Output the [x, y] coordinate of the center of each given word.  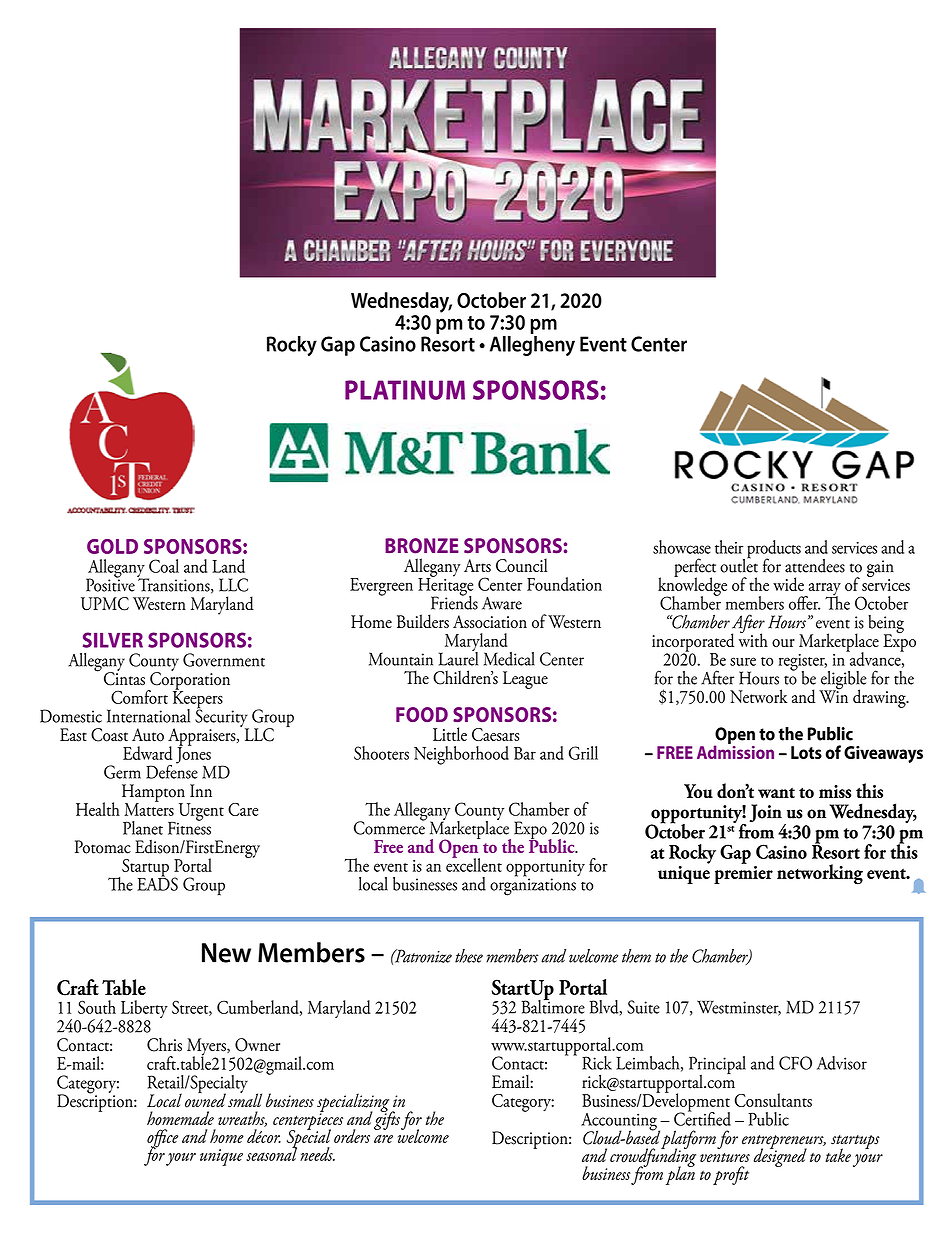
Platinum [405, 390]
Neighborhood [461, 755]
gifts [387, 1119]
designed [780, 1156]
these [469, 956]
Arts [477, 565]
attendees [815, 566]
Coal [164, 566]
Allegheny [532, 344]
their [729, 547]
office [162, 1139]
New [226, 953]
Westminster [739, 1008]
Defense [172, 770]
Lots [806, 752]
